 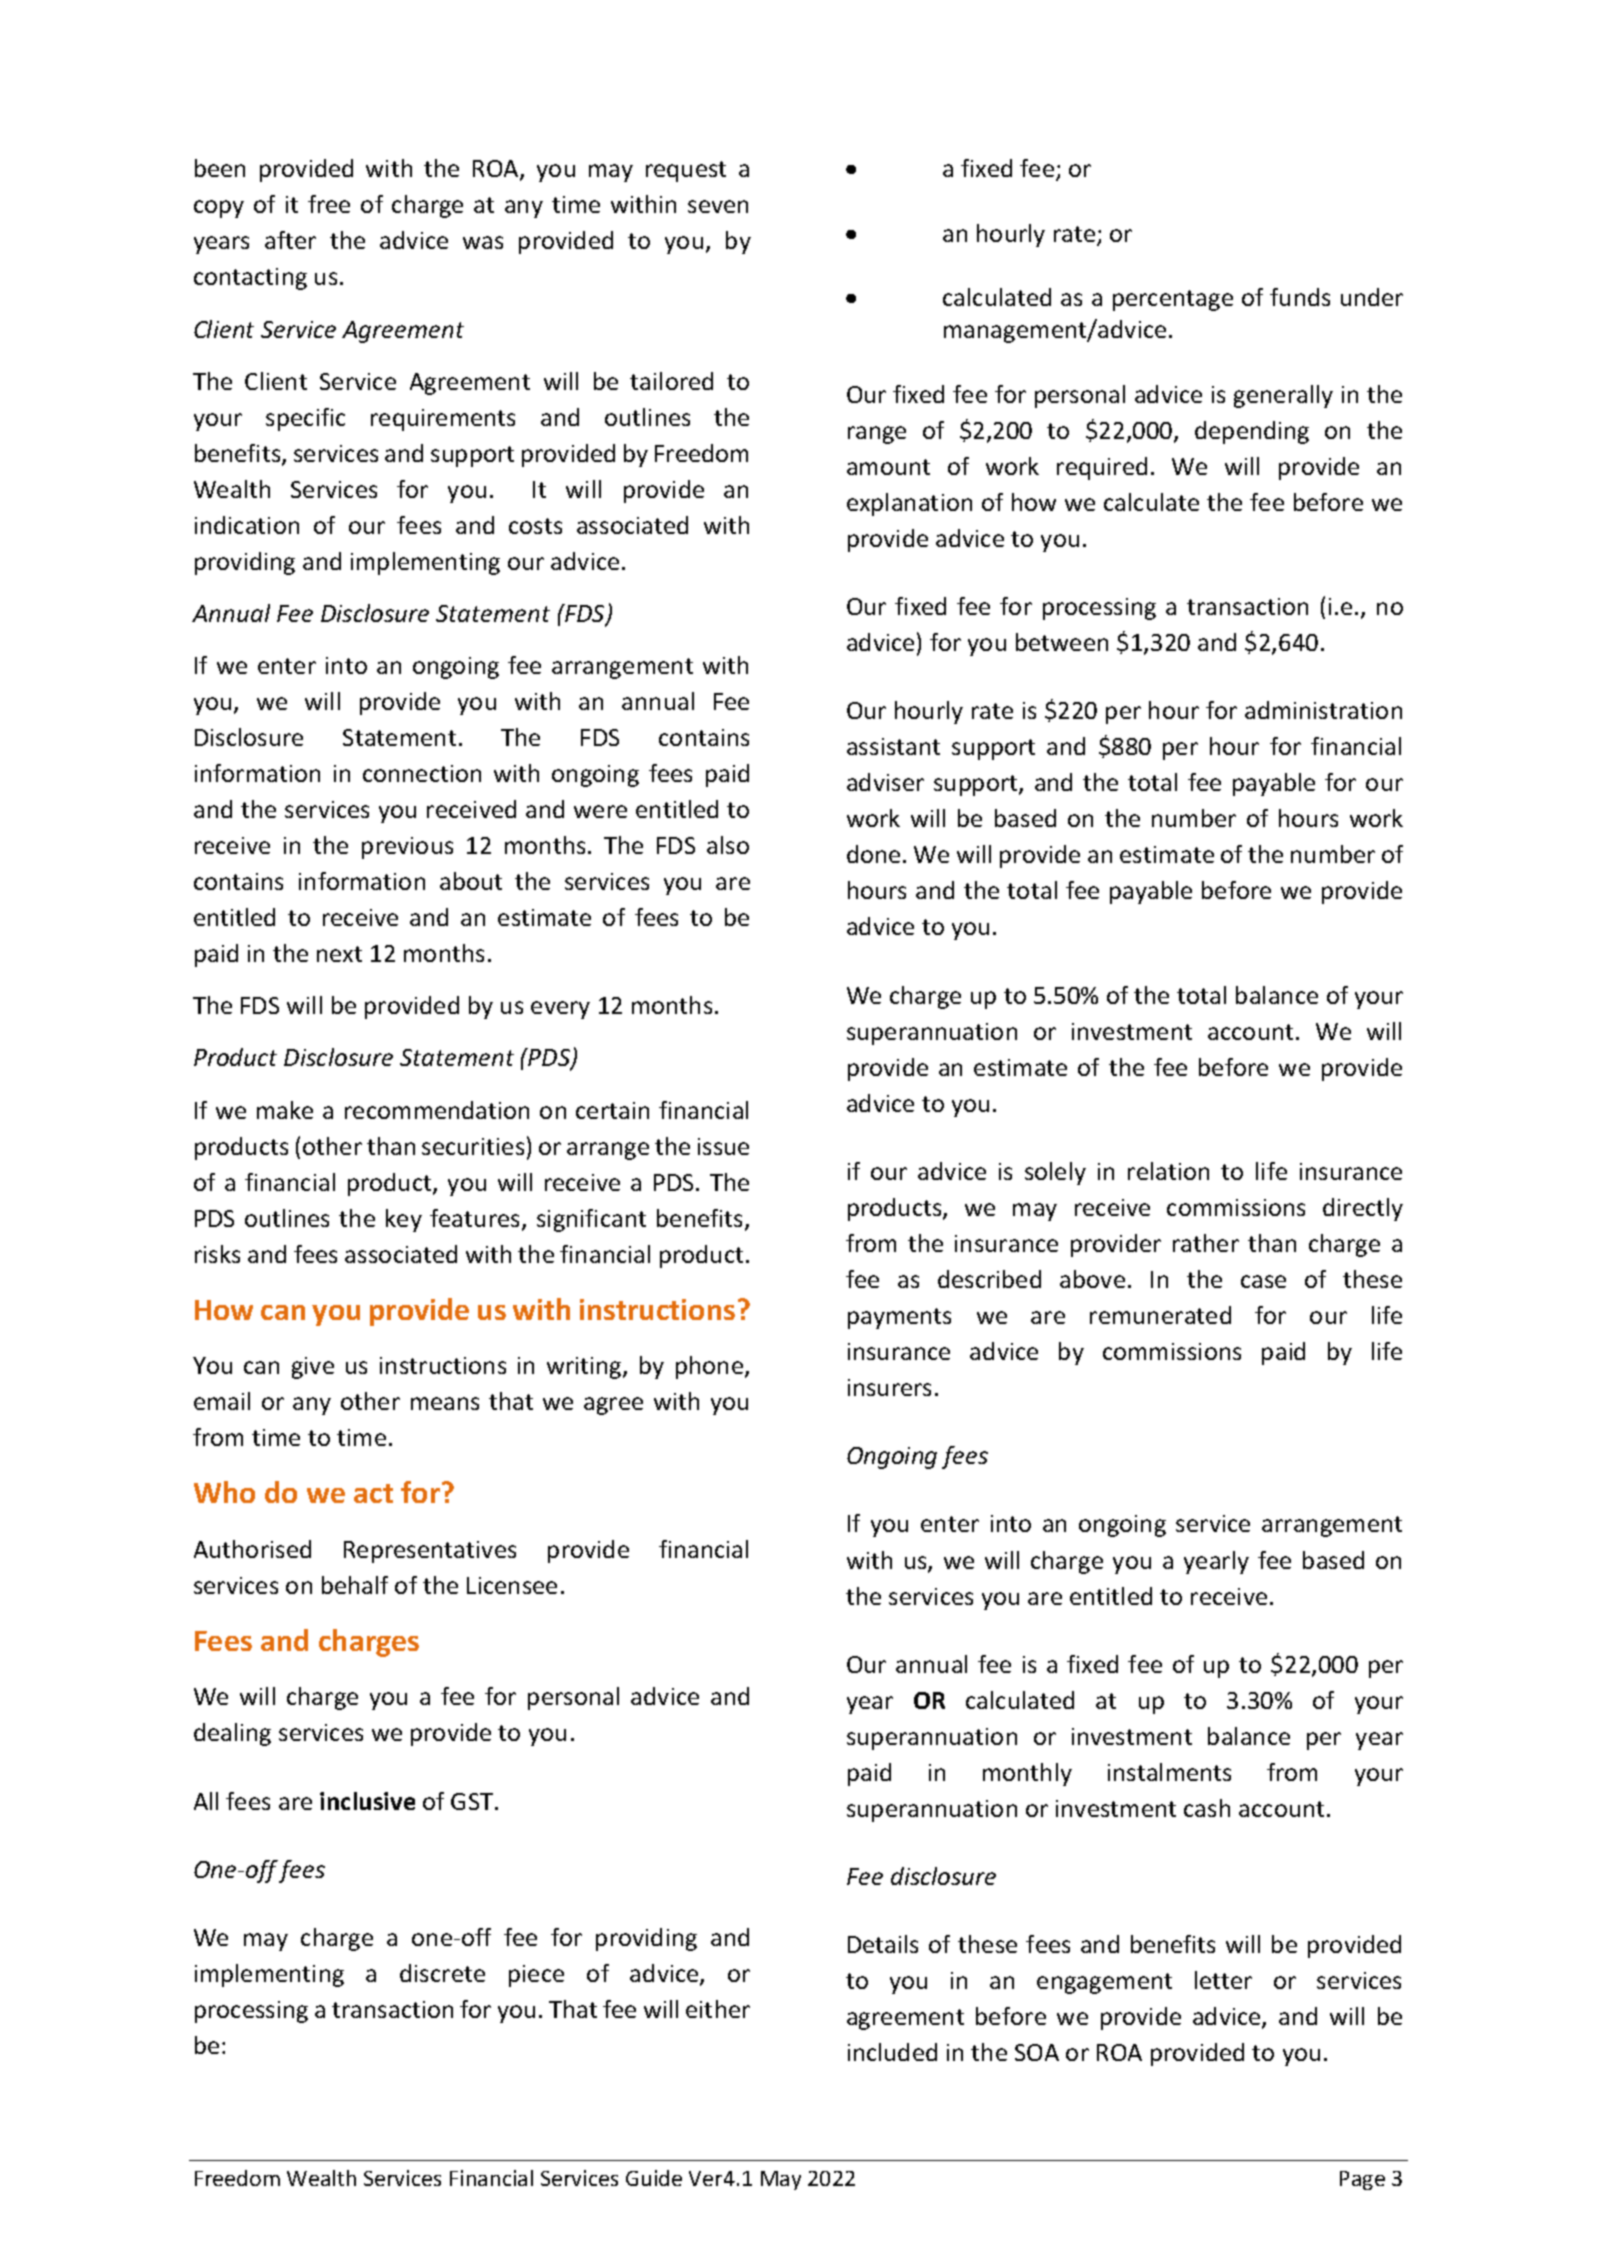 I want to click on included, so click(x=892, y=2052).
